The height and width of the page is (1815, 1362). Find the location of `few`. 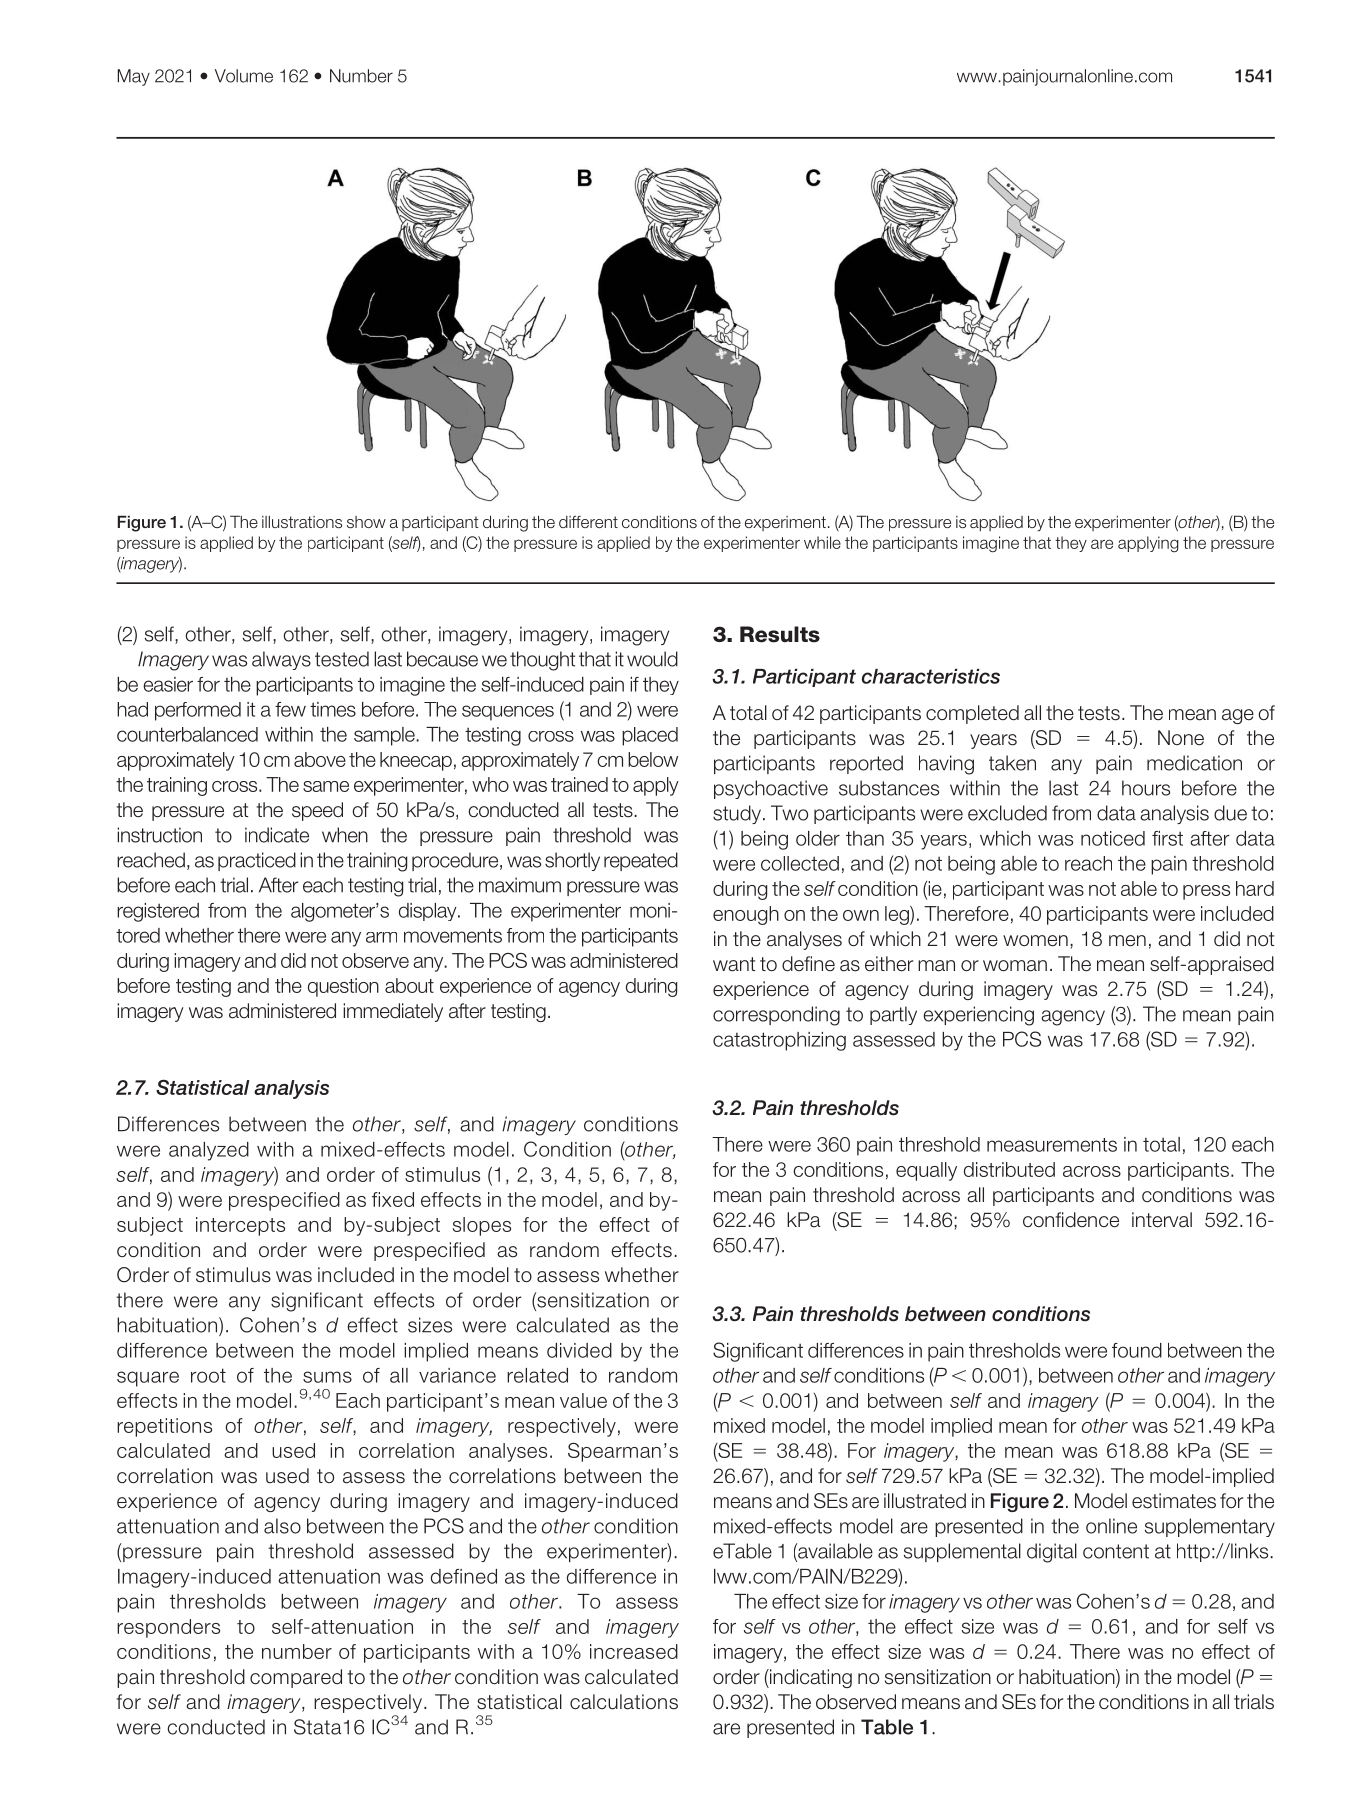

few is located at coordinates (290, 709).
